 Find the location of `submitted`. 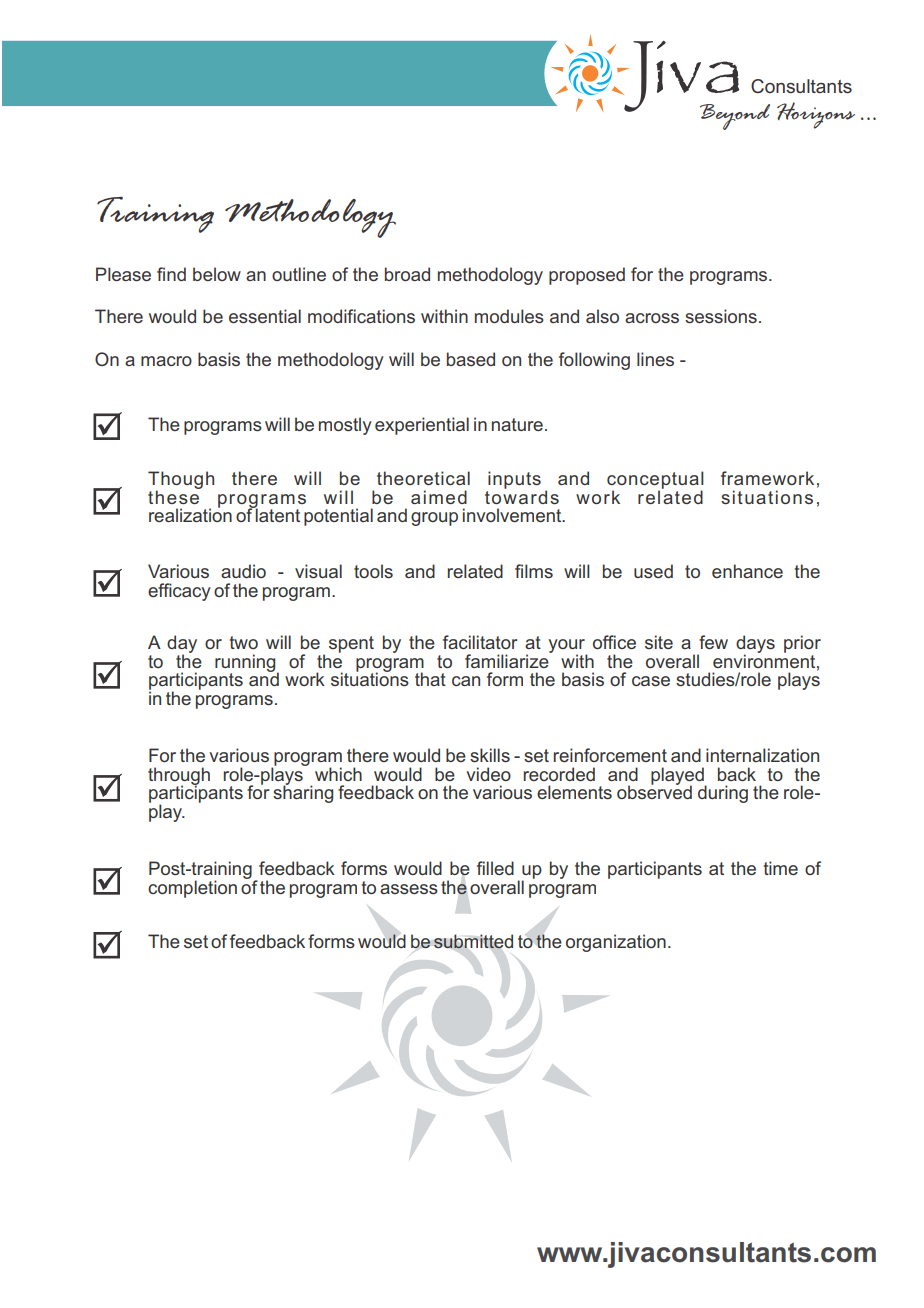

submitted is located at coordinates (473, 941).
